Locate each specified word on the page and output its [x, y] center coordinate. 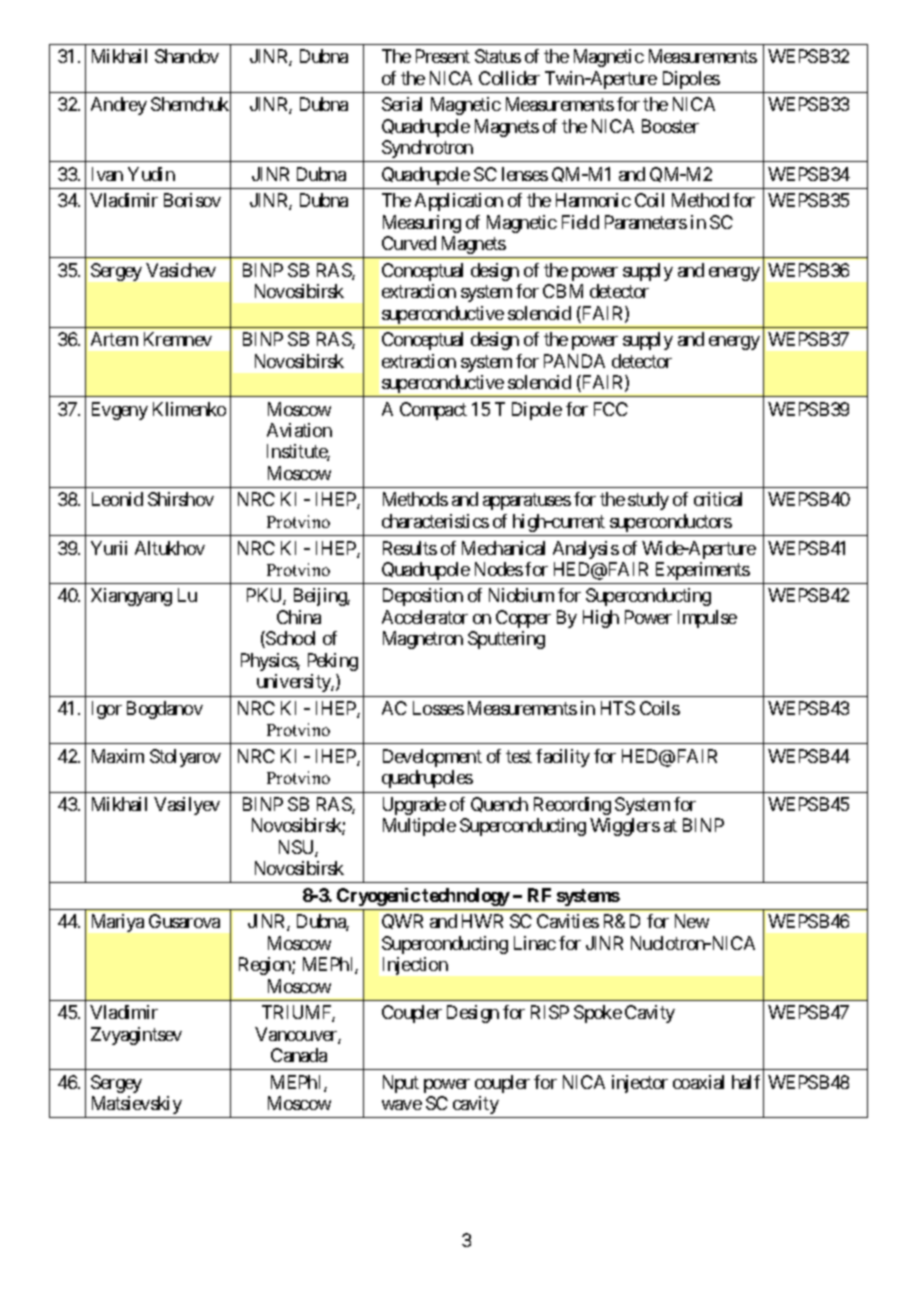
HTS [618, 708]
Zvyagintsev [136, 1036]
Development [432, 758]
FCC [611, 409]
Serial [402, 104]
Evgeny [120, 411]
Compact [433, 411]
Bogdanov [165, 710]
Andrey [119, 106]
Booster [670, 126]
